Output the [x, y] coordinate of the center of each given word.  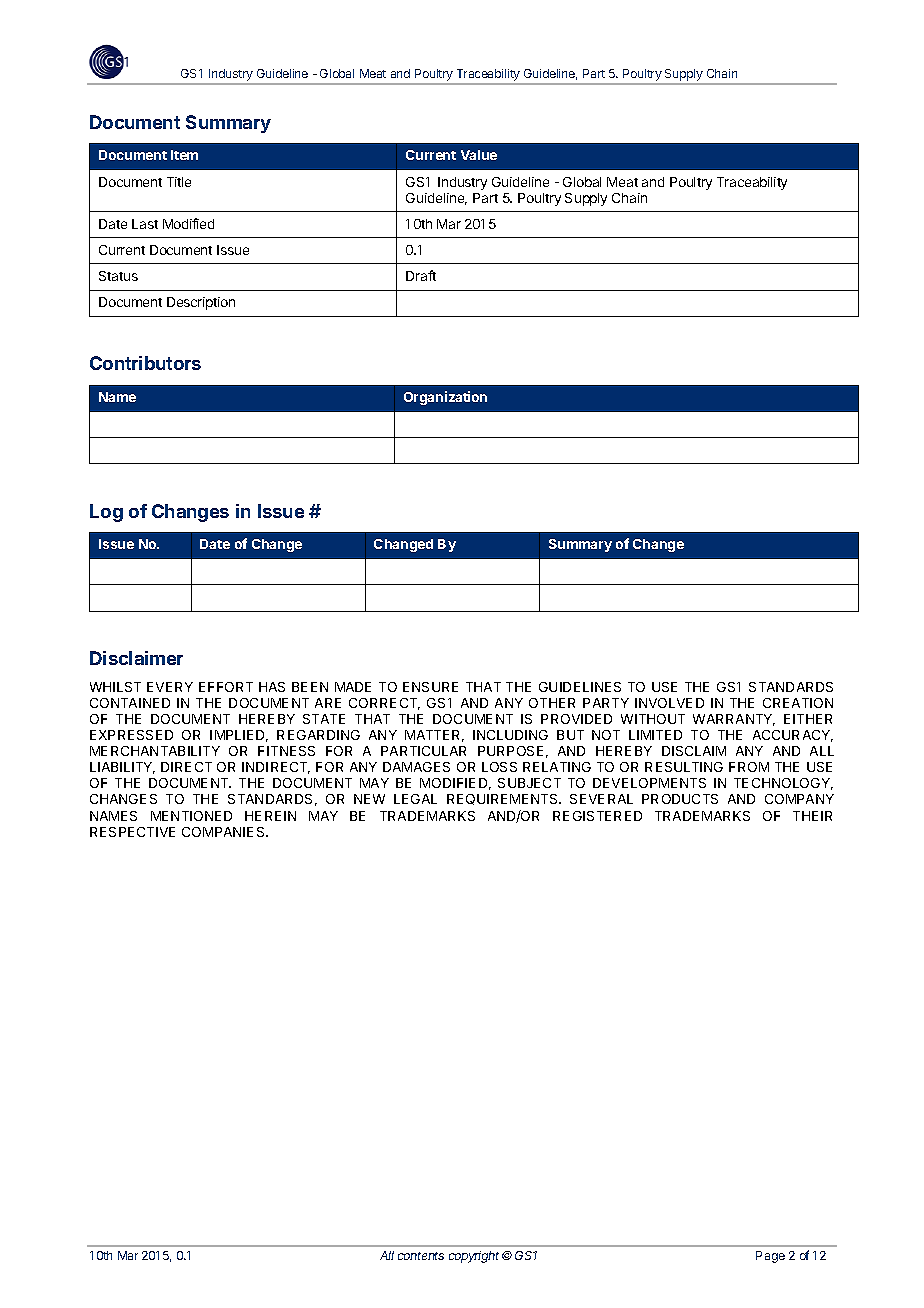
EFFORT [226, 687]
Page [770, 1257]
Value [479, 155]
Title [179, 182]
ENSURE [430, 687]
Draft [421, 275]
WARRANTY [734, 720]
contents [421, 1256]
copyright [474, 1257]
